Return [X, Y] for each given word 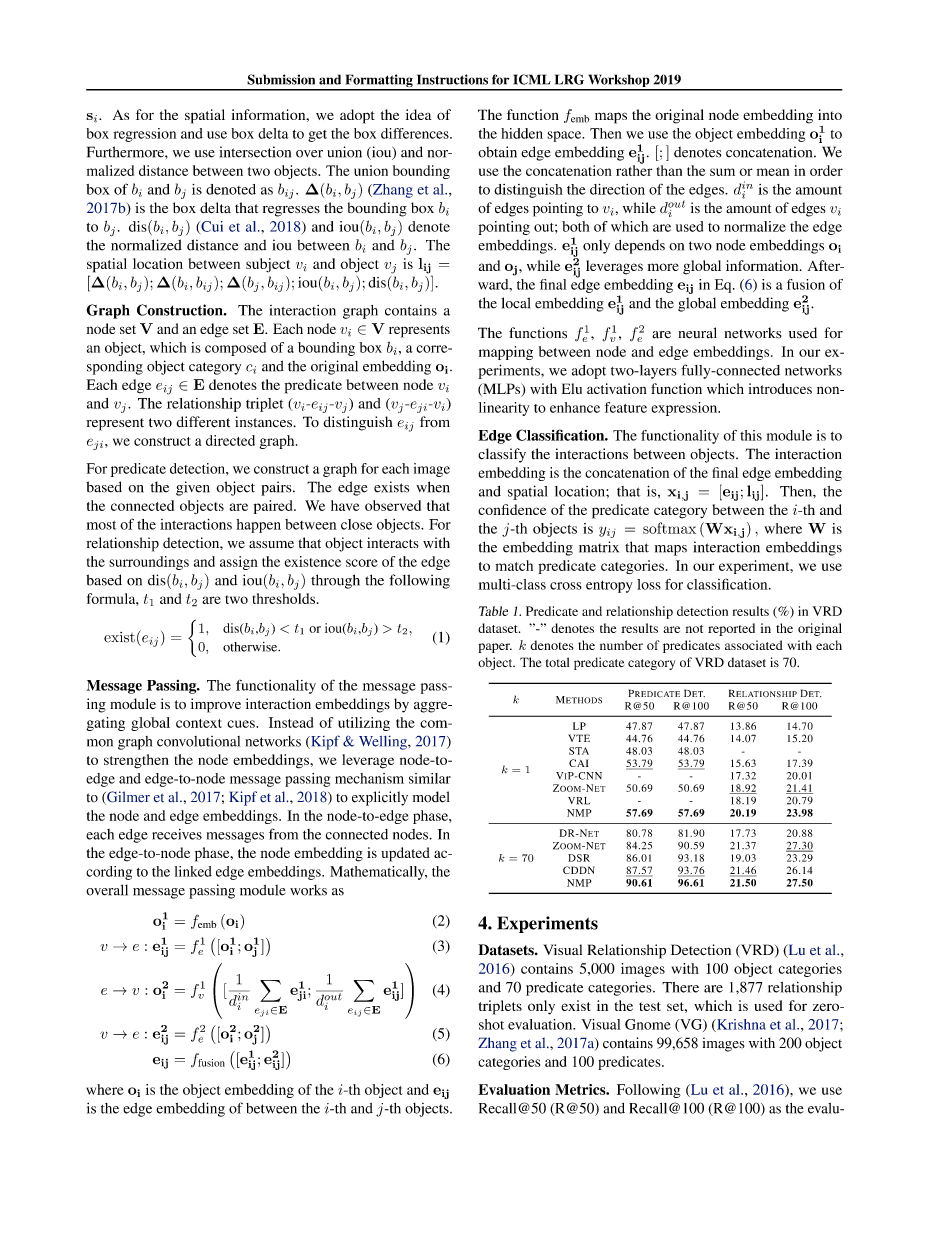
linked [193, 871]
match [514, 565]
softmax [669, 528]
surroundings [149, 563]
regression [145, 135]
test [650, 1006]
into [830, 114]
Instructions [452, 79]
